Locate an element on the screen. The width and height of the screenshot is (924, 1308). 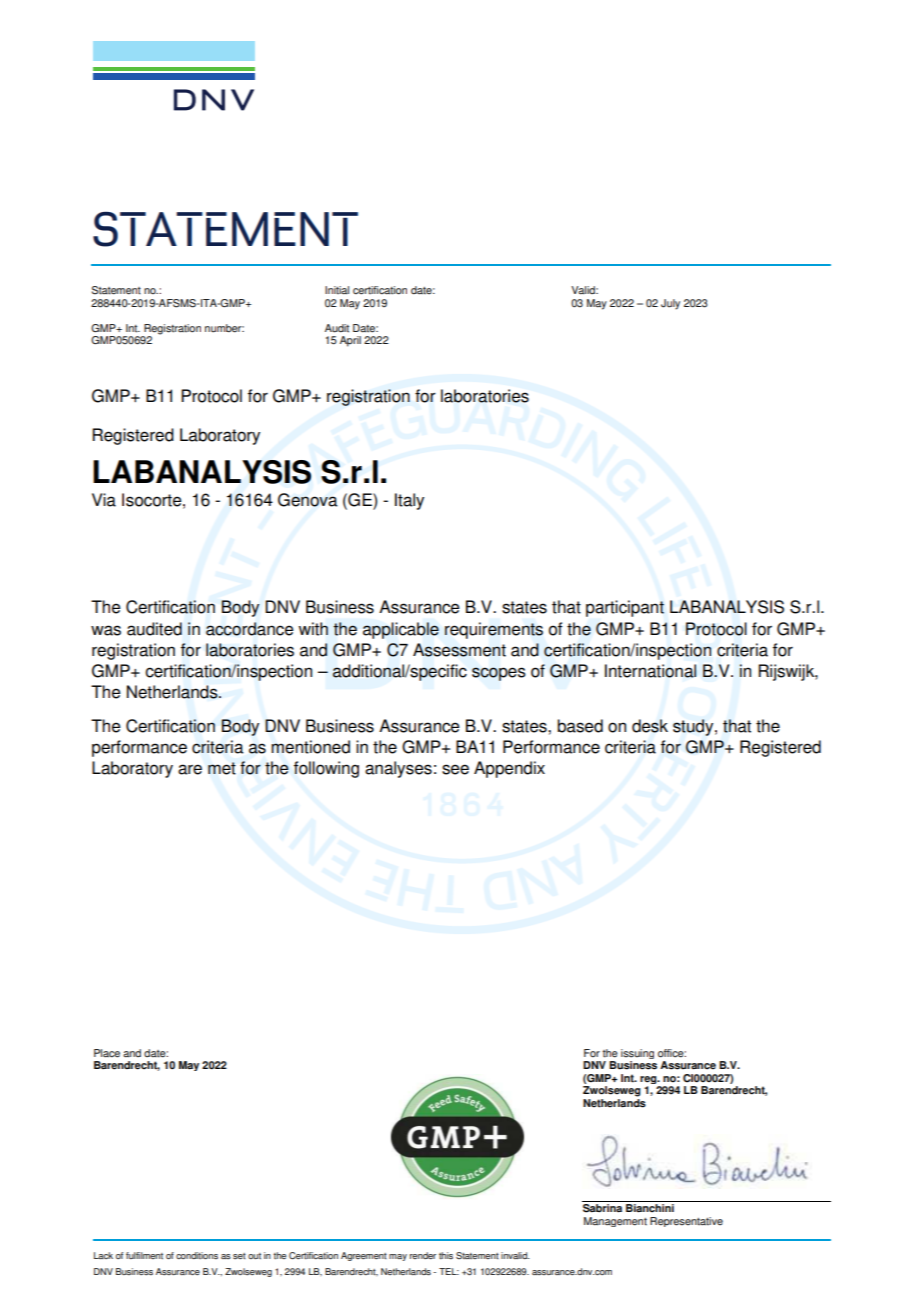
analyses is located at coordinates (398, 769).
